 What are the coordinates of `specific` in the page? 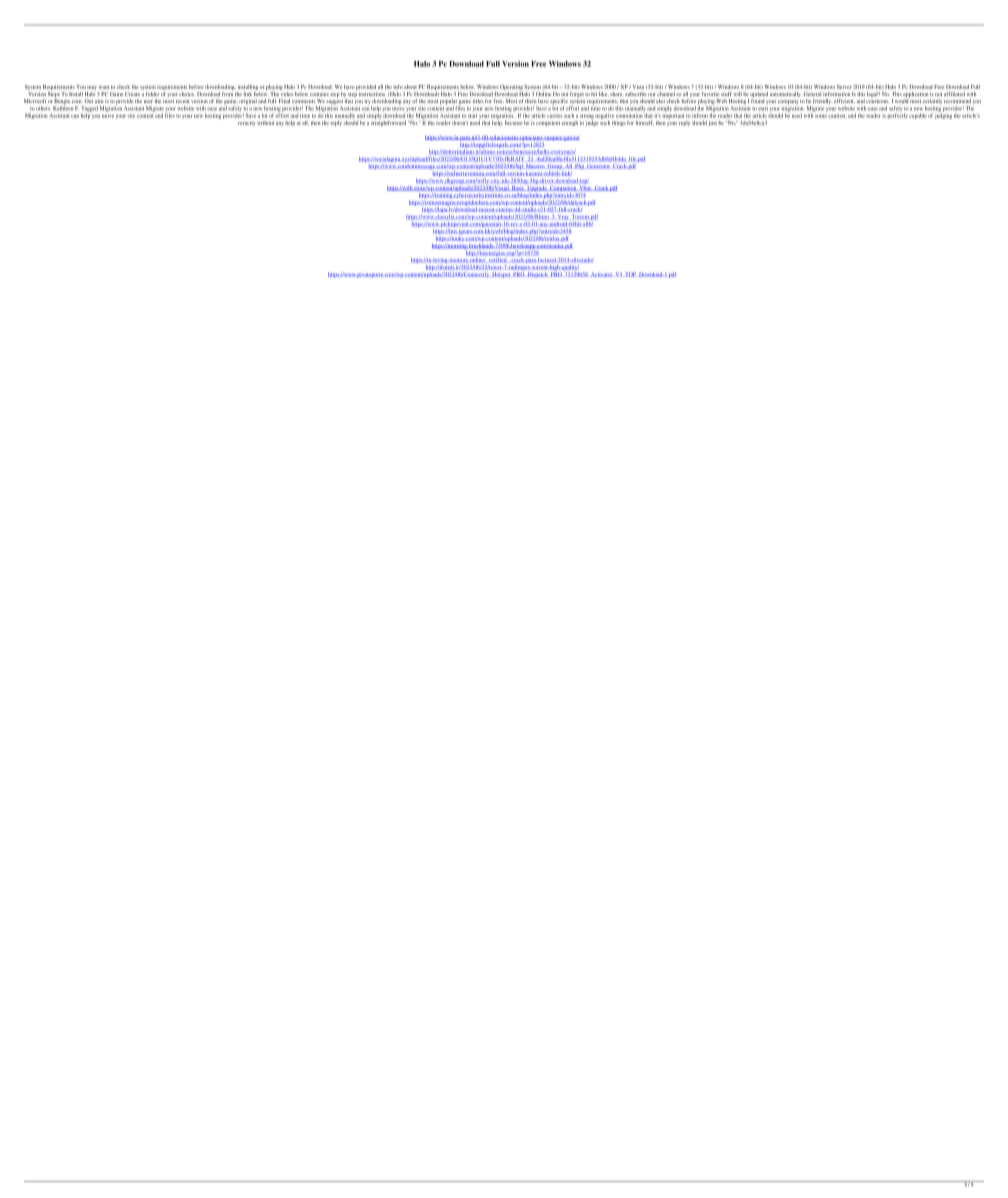 It's located at (559, 102).
